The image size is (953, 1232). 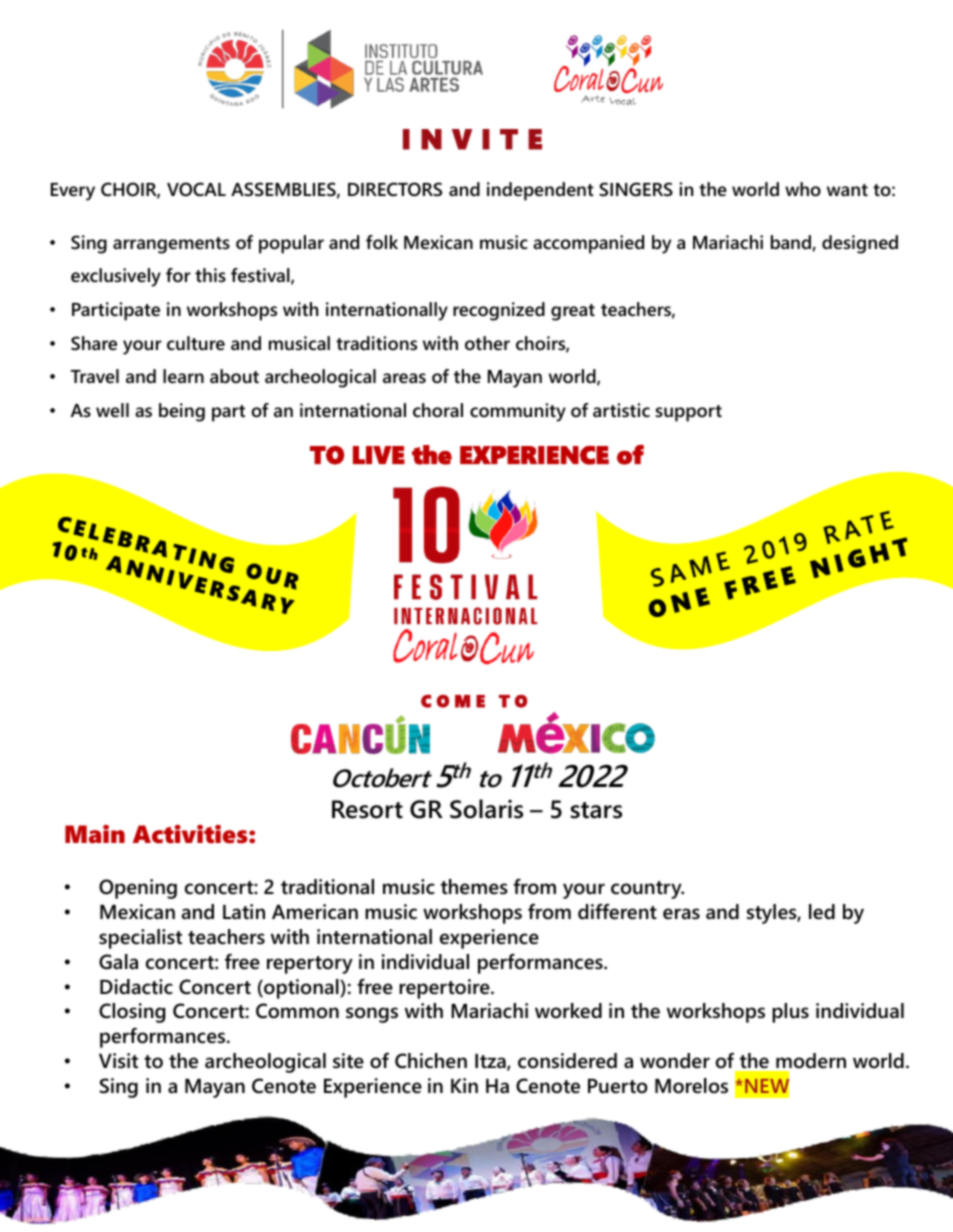 I want to click on led, so click(x=822, y=912).
